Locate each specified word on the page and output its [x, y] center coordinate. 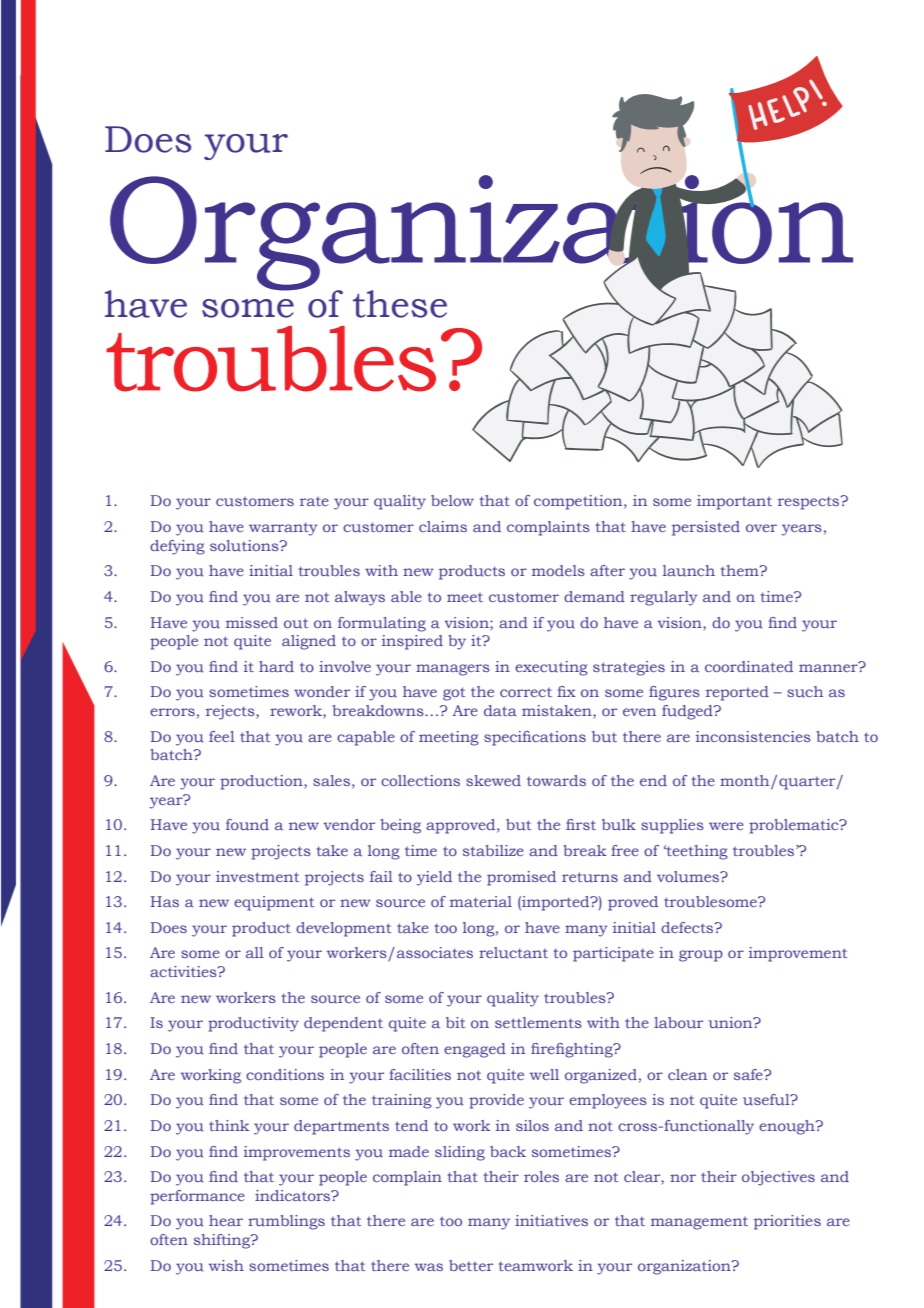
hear [226, 1220]
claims [443, 526]
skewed [493, 780]
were [726, 826]
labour [678, 1023]
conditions [285, 1074]
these [400, 304]
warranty [283, 529]
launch [689, 571]
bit [455, 1022]
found [247, 825]
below [452, 500]
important [734, 502]
